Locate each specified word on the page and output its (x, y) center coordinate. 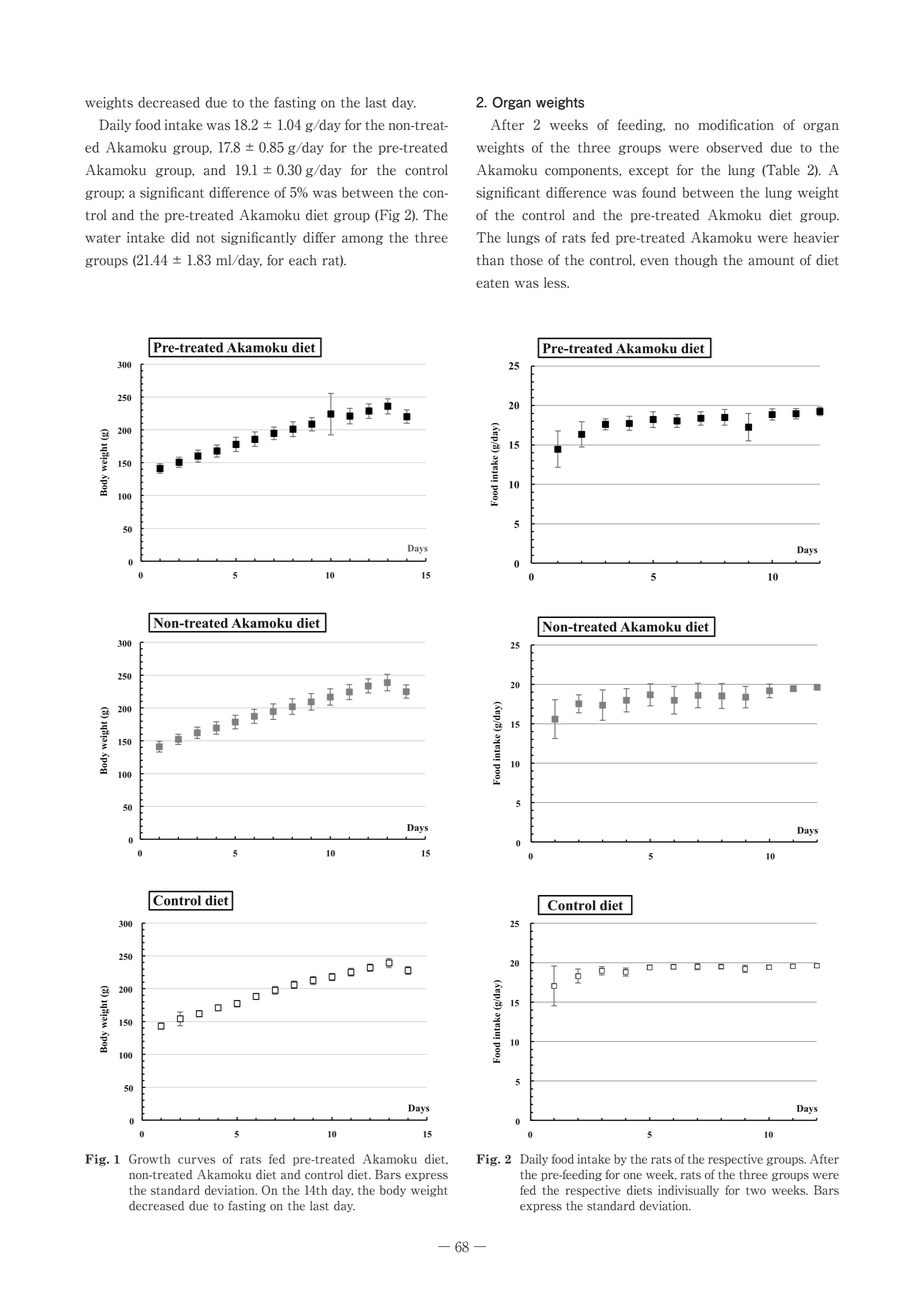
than (490, 260)
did (180, 237)
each (303, 260)
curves (196, 1160)
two (756, 1191)
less (556, 282)
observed (735, 147)
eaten (492, 283)
